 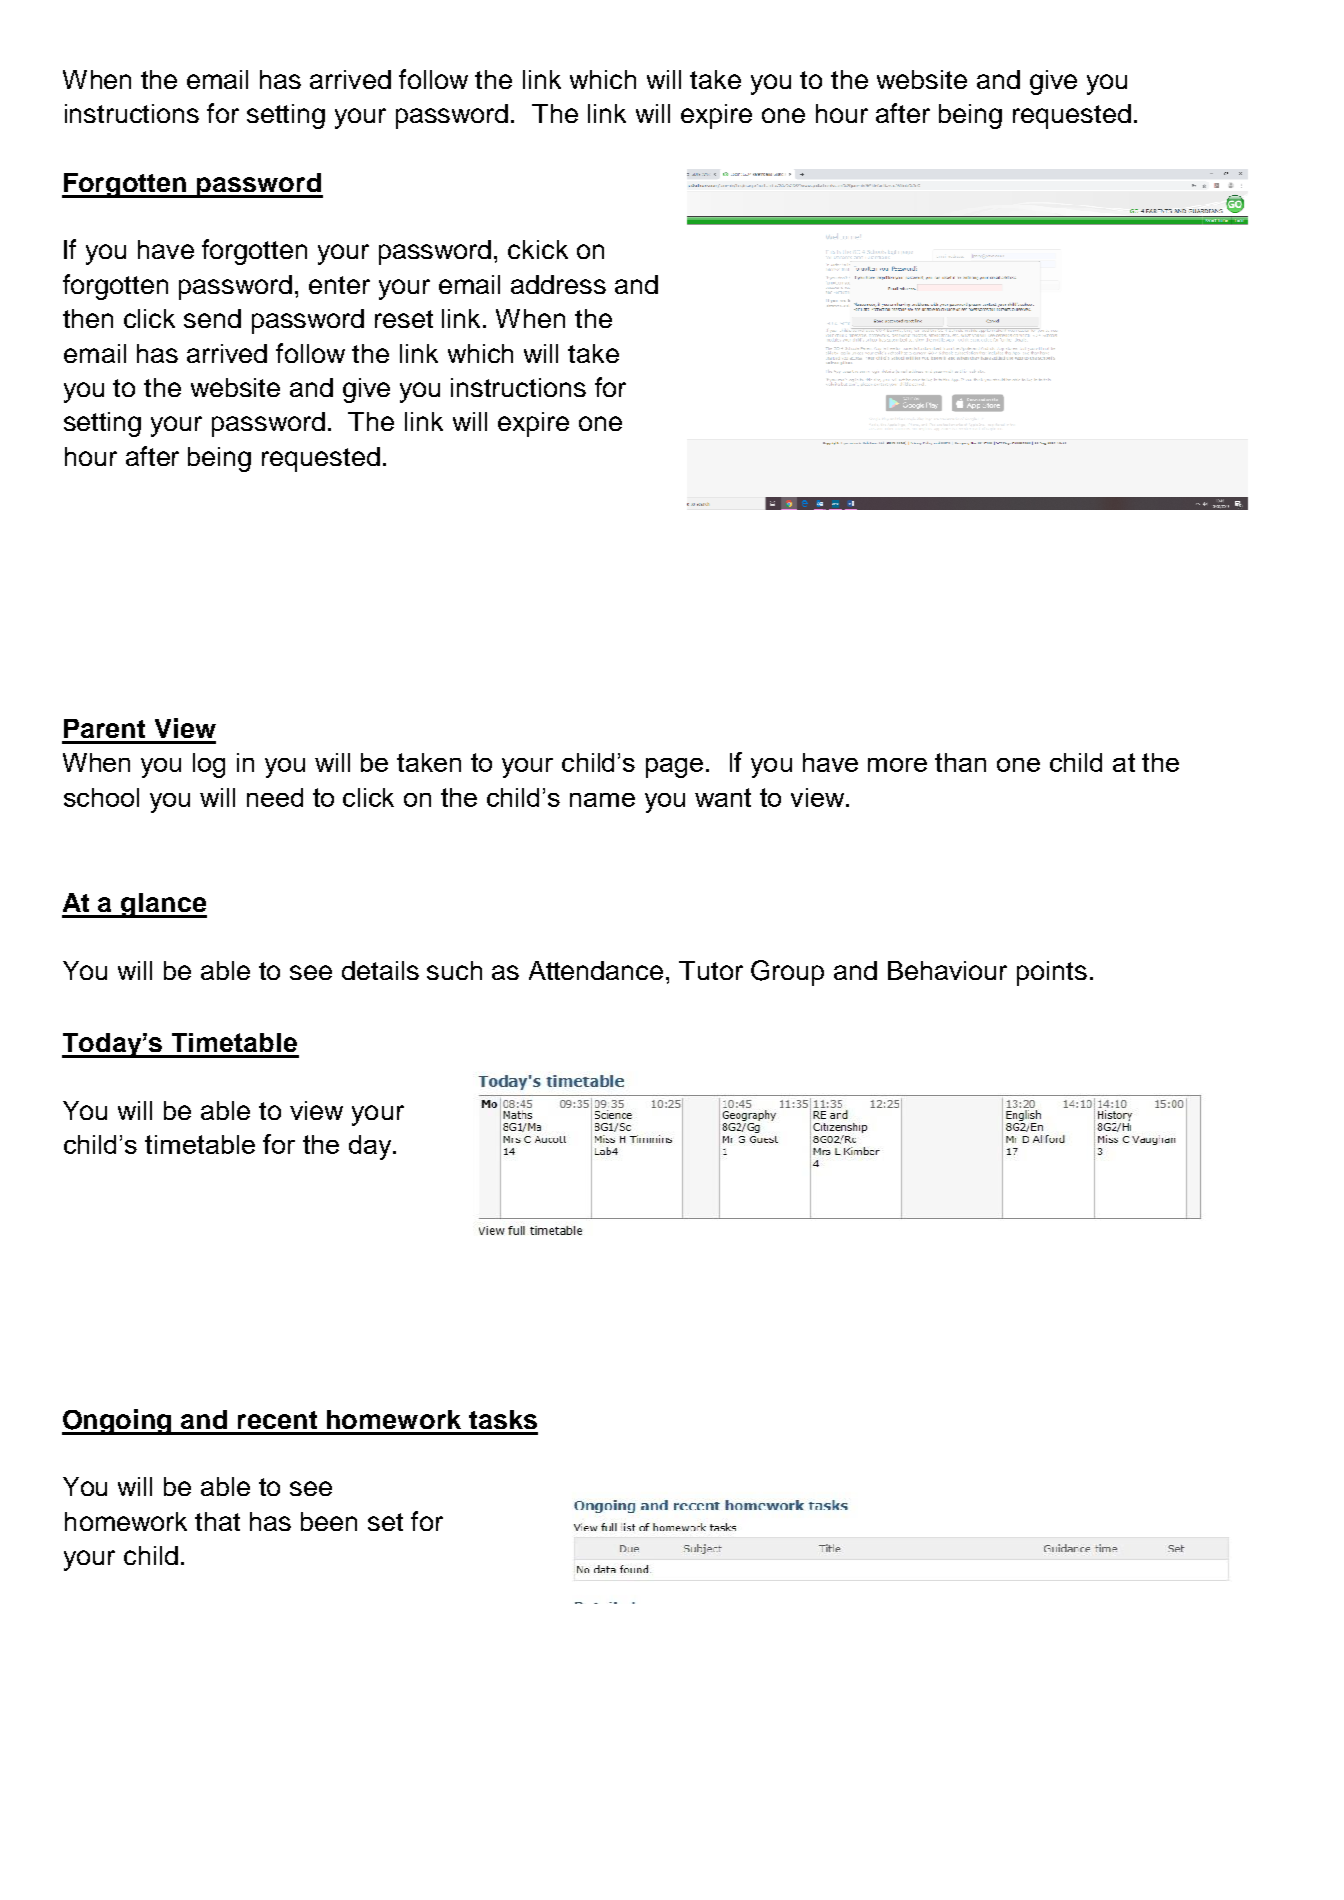 I want to click on address, so click(x=558, y=284).
